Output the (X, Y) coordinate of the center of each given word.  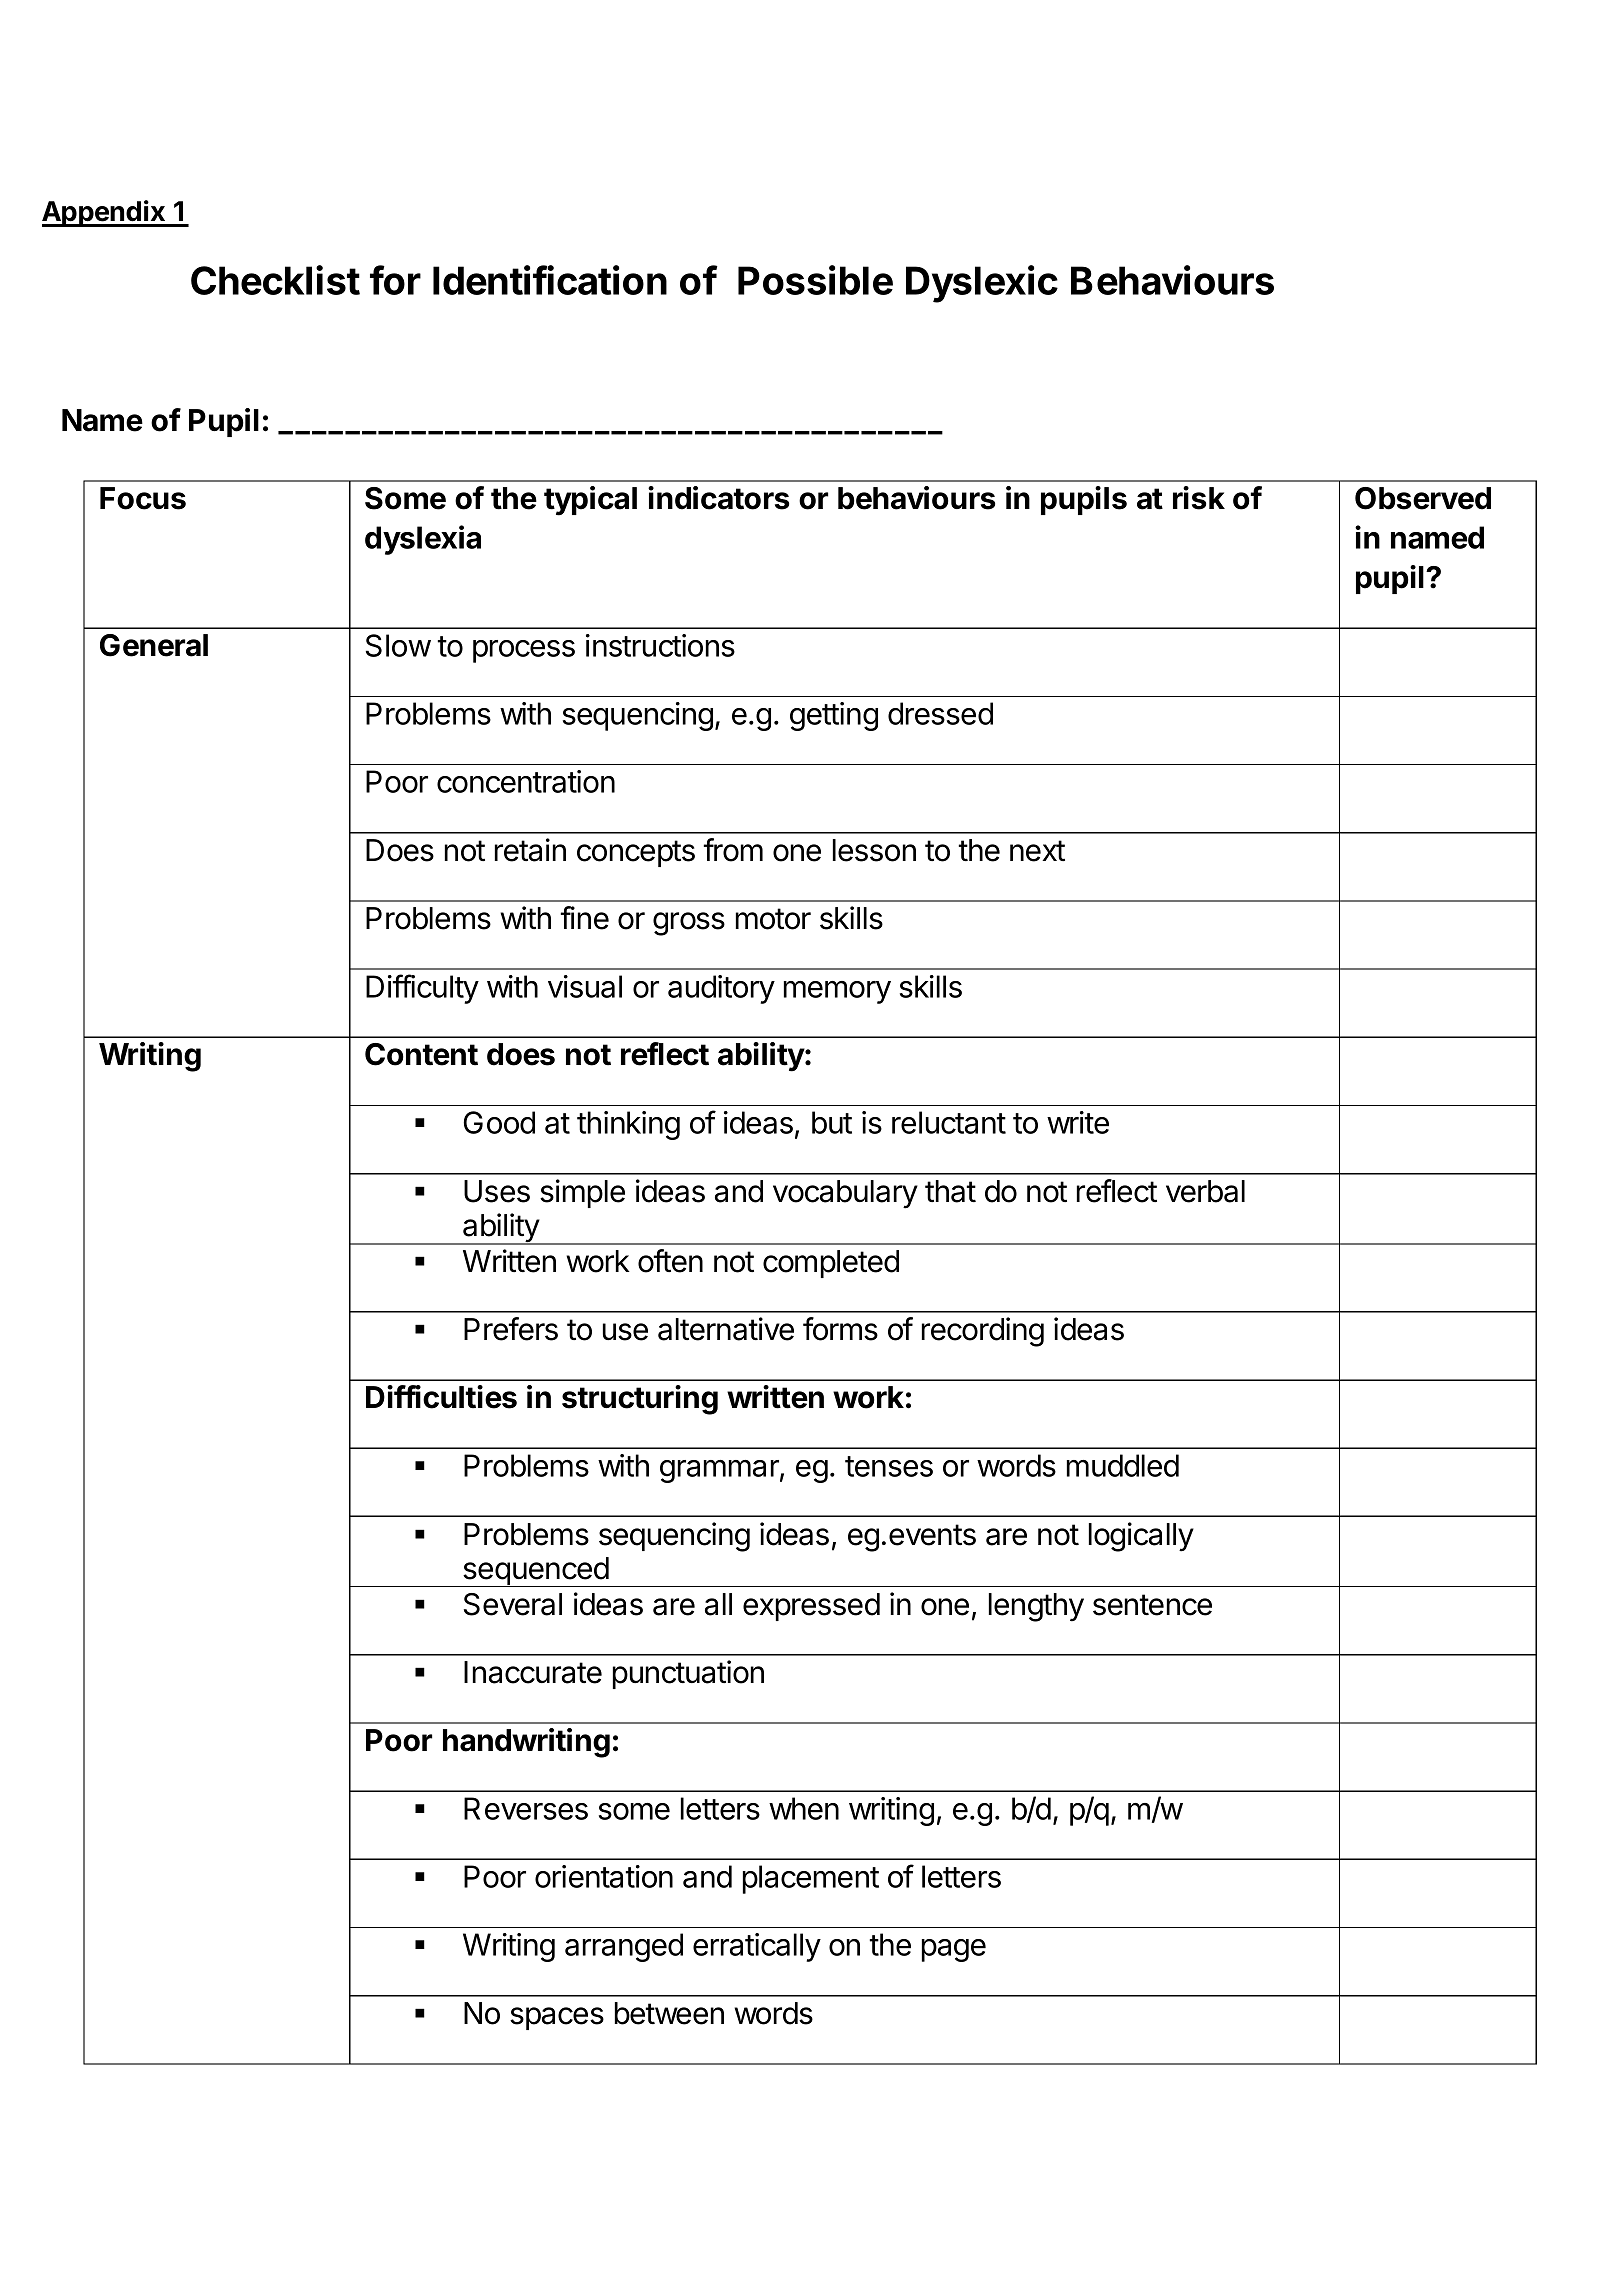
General (154, 645)
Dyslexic (982, 284)
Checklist (275, 280)
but (832, 1122)
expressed (811, 1607)
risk (1199, 498)
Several (513, 1604)
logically (1141, 1537)
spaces (557, 2018)
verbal (1205, 1191)
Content (421, 1054)
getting (834, 716)
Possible (815, 280)
